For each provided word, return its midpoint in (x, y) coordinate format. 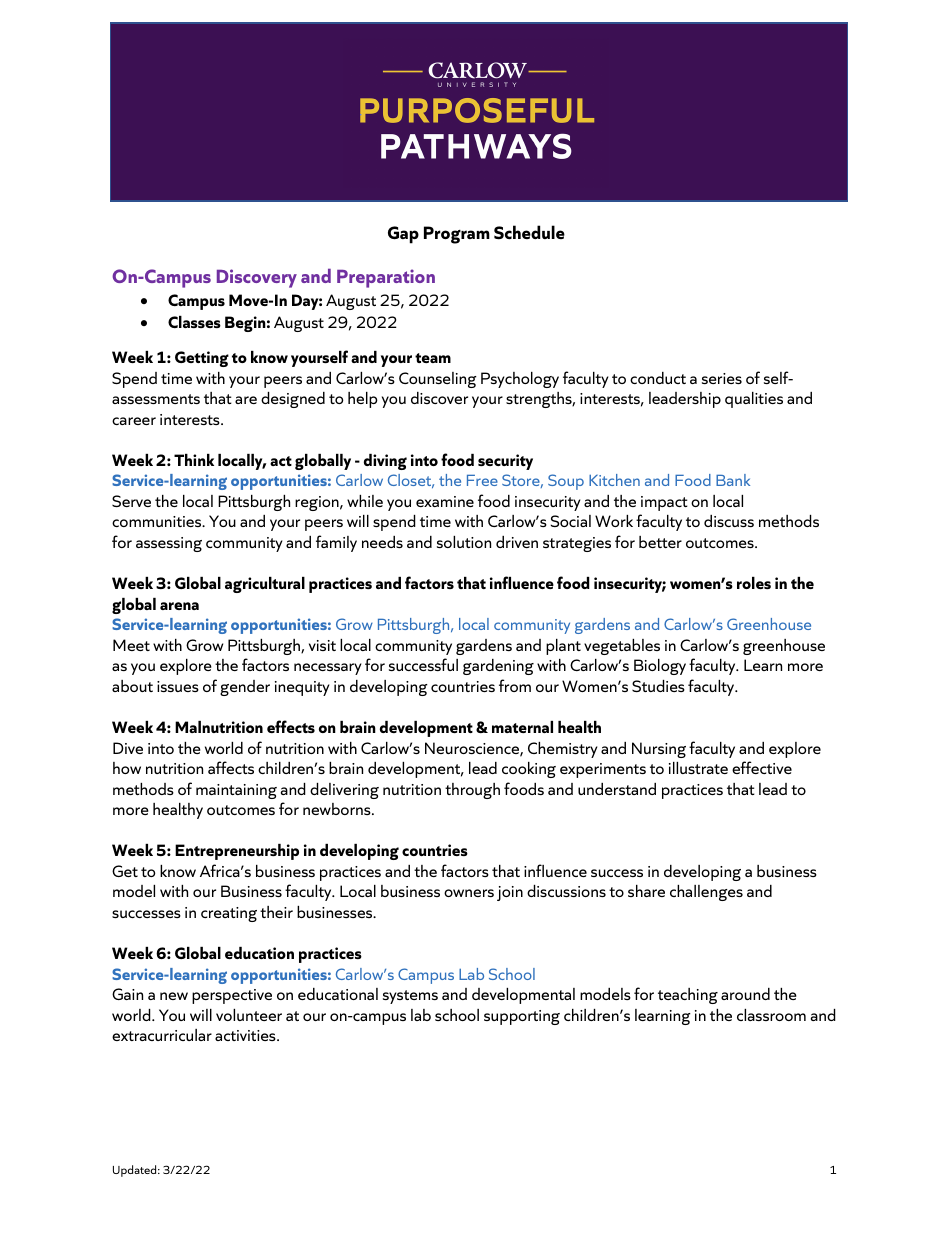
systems (410, 997)
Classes (194, 322)
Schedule (529, 232)
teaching (688, 996)
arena (179, 606)
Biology (660, 667)
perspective (232, 996)
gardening (498, 667)
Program (457, 235)
